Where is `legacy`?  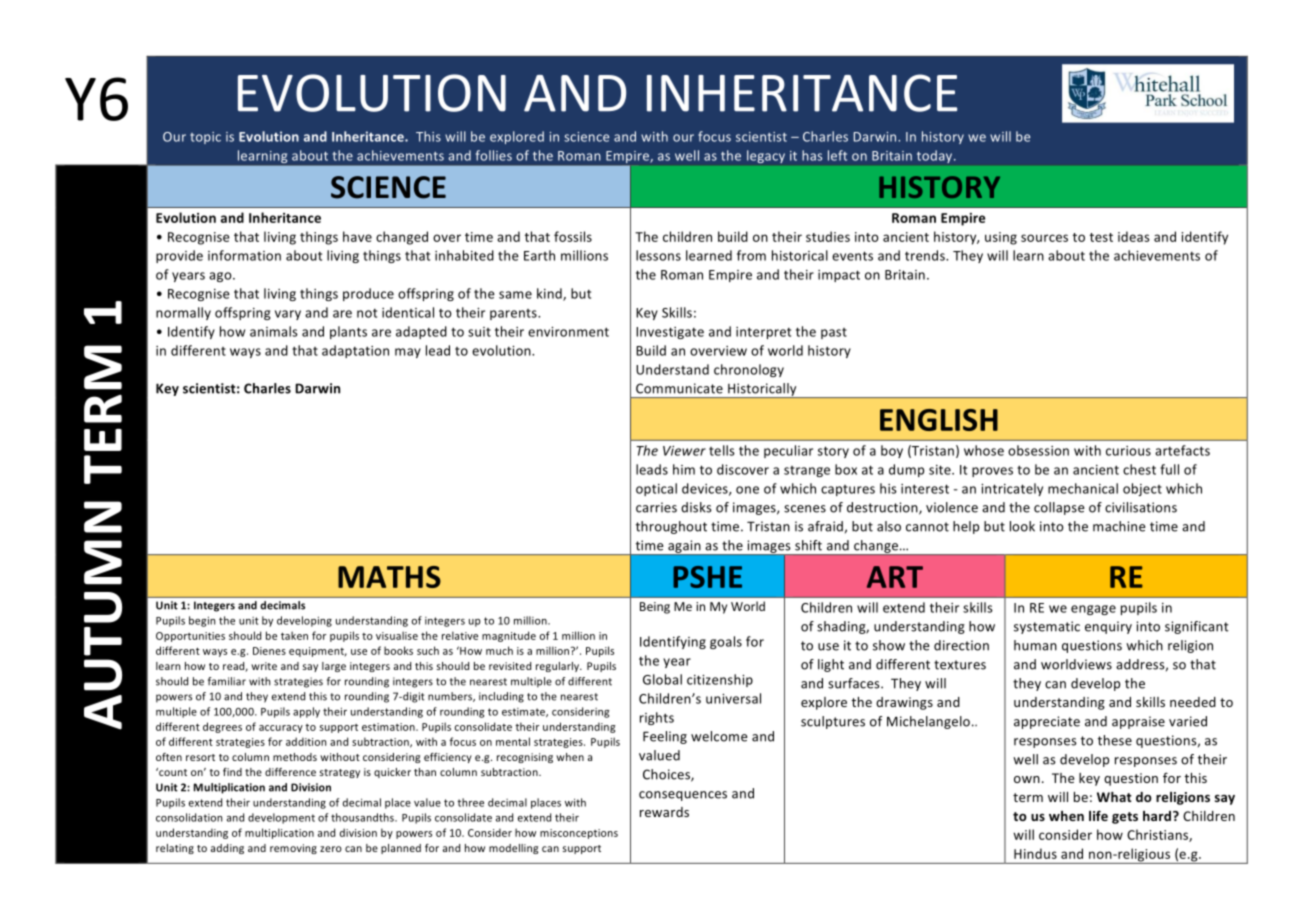 legacy is located at coordinates (766, 156).
